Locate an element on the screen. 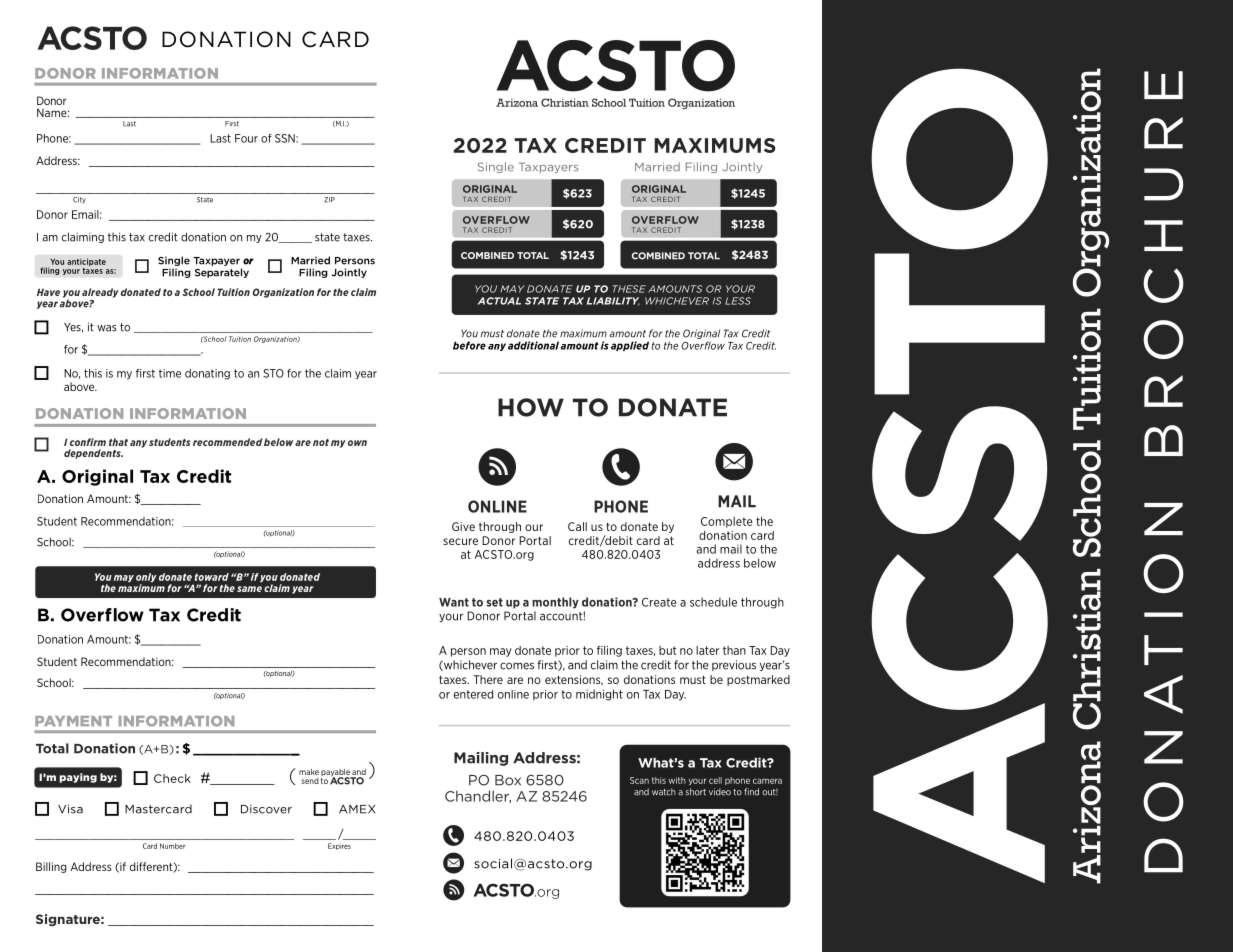 This screenshot has width=1233, height=952. dependents is located at coordinates (93, 454).
